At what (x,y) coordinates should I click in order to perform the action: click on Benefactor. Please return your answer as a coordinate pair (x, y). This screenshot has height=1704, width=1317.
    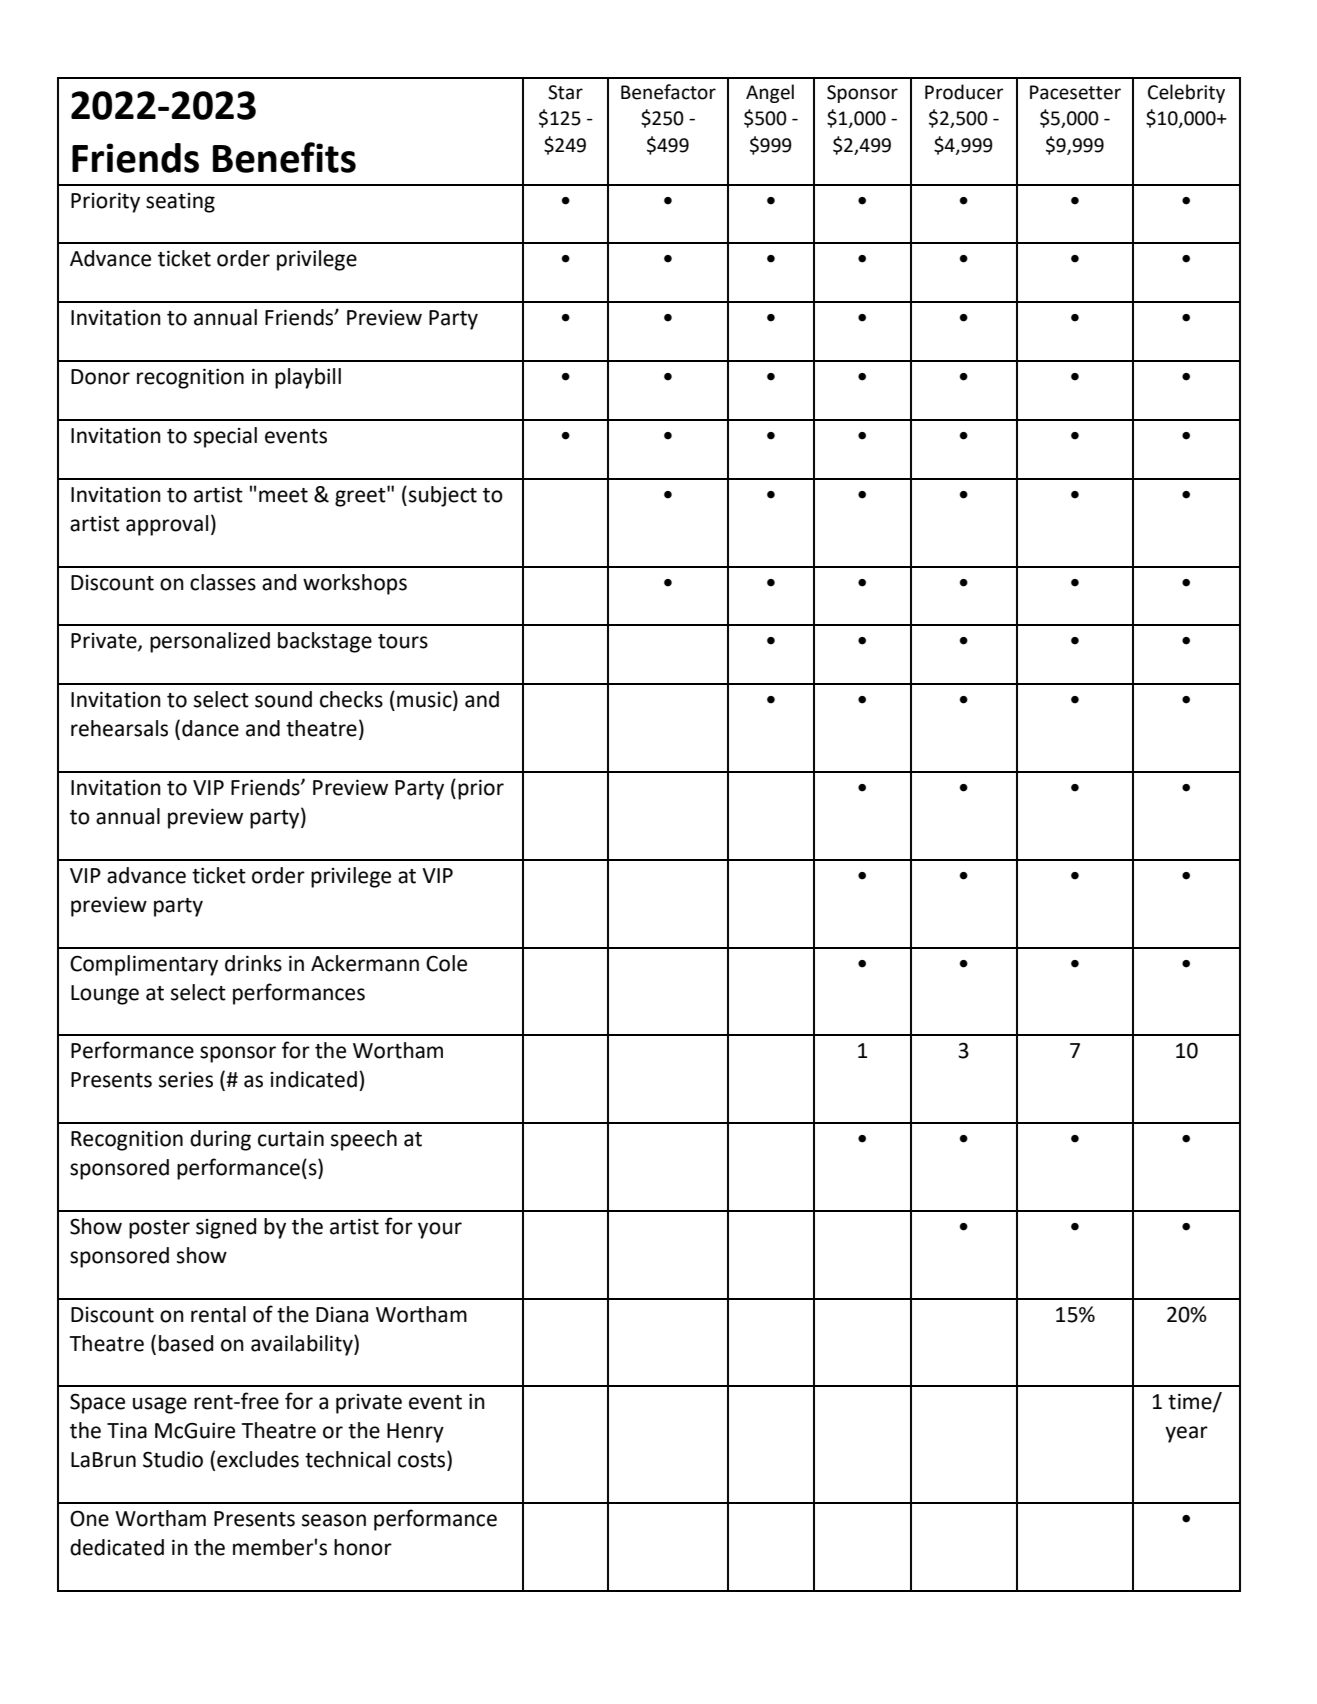
    Looking at the image, I should click on (668, 92).
